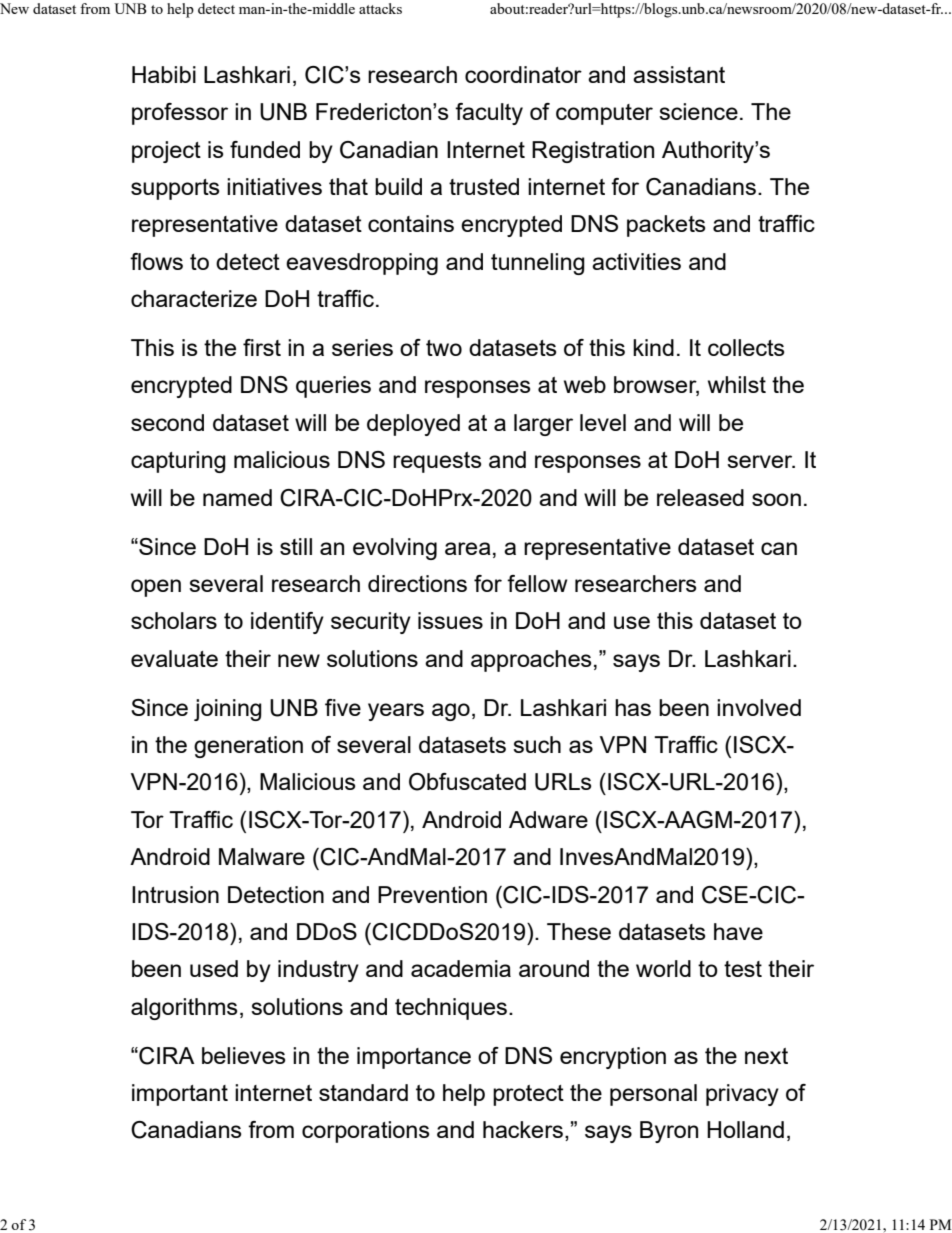 The width and height of the screenshot is (952, 1233). I want to click on professor, so click(180, 114).
